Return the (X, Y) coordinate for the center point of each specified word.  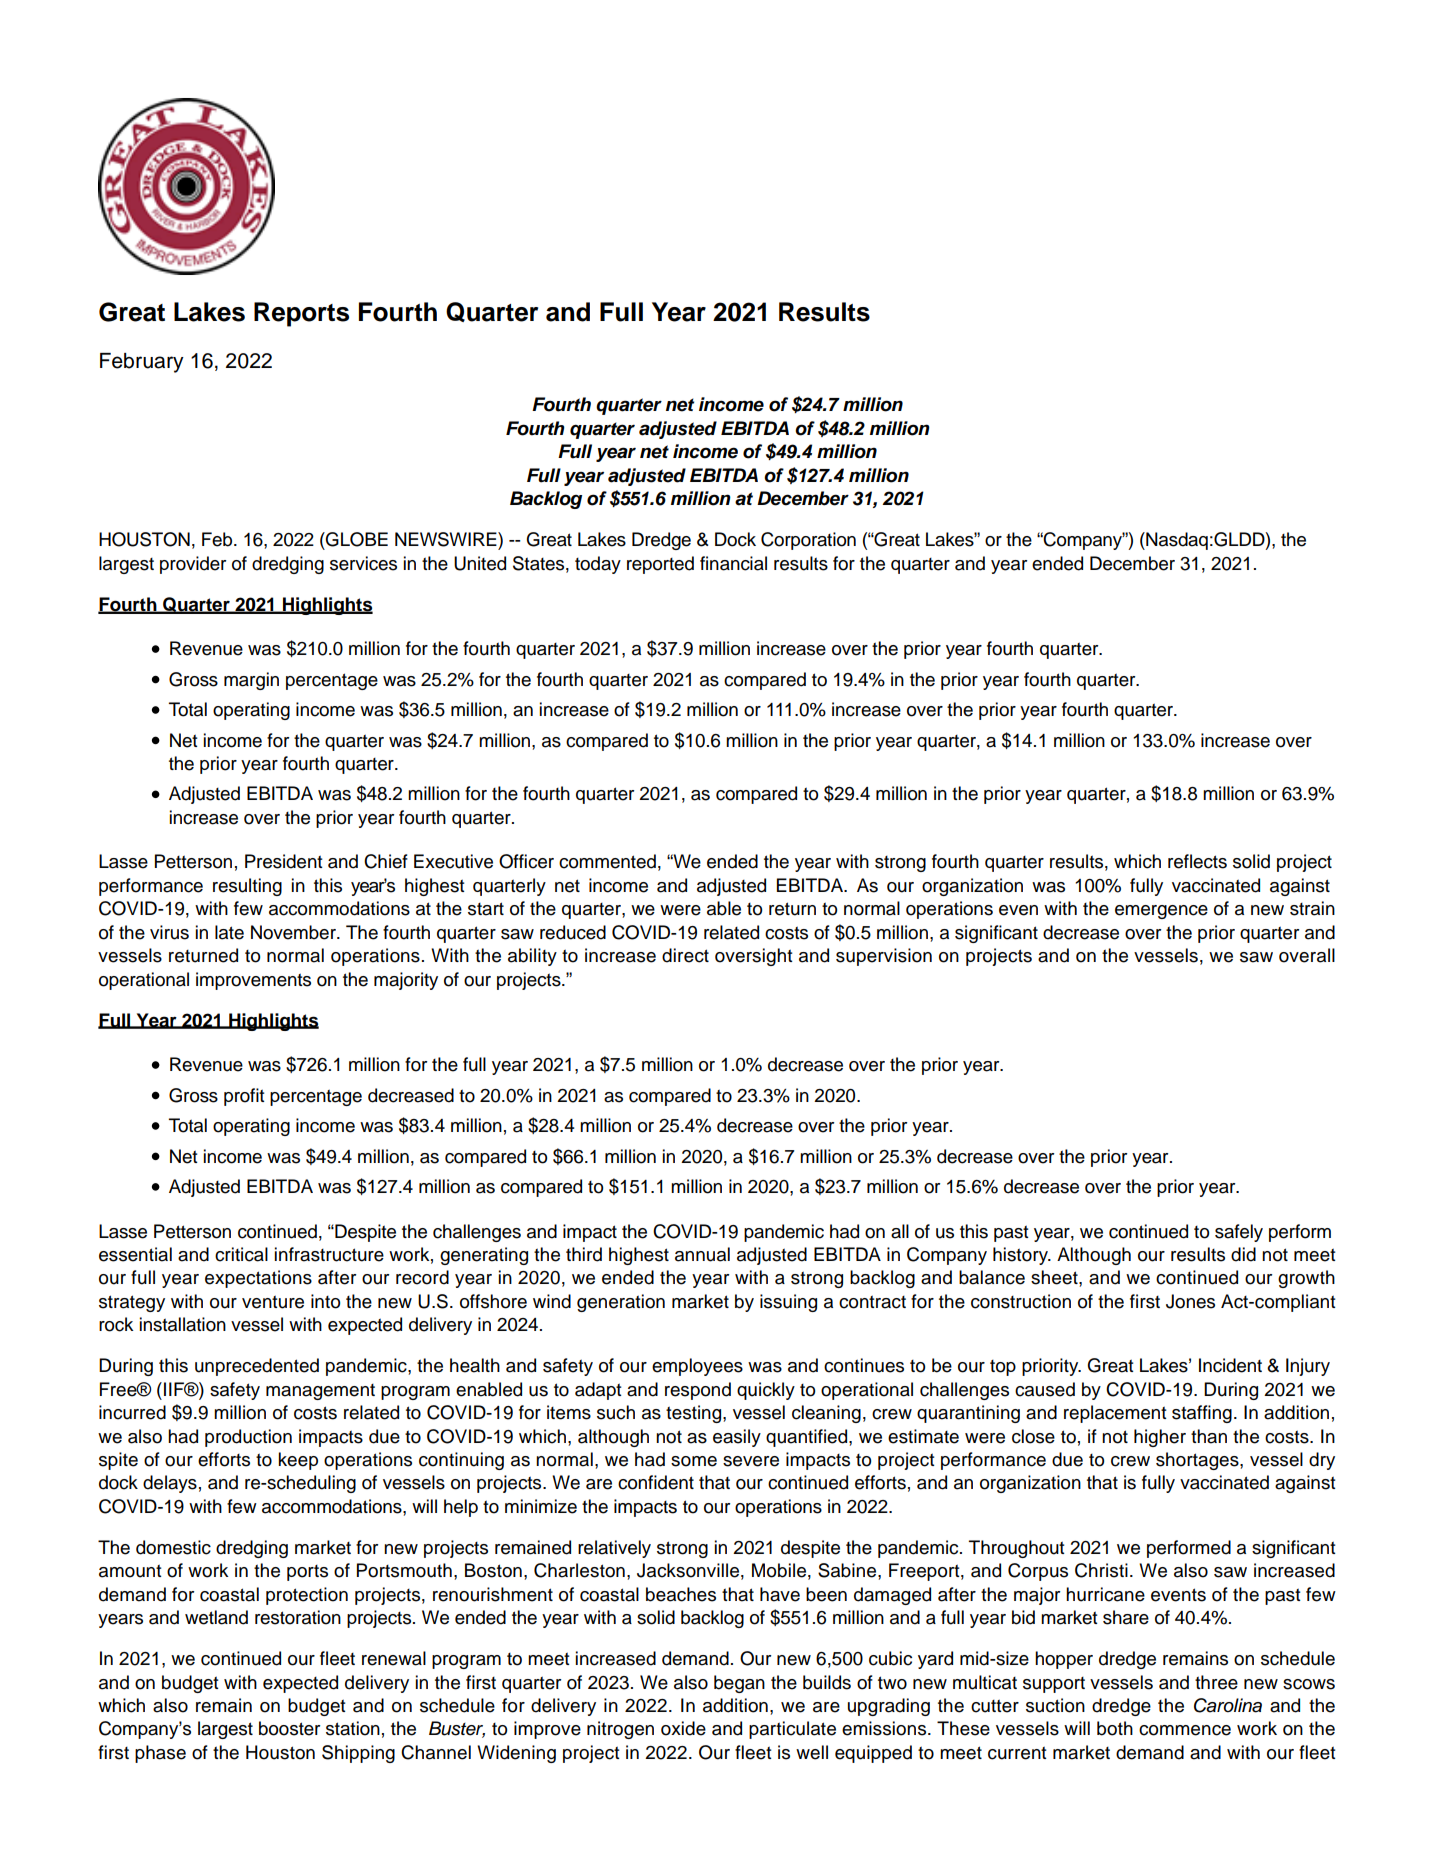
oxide (683, 1728)
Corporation (808, 541)
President (283, 861)
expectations (258, 1279)
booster (289, 1728)
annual (702, 1254)
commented (607, 861)
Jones (1190, 1301)
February (142, 363)
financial (733, 563)
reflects (1197, 861)
